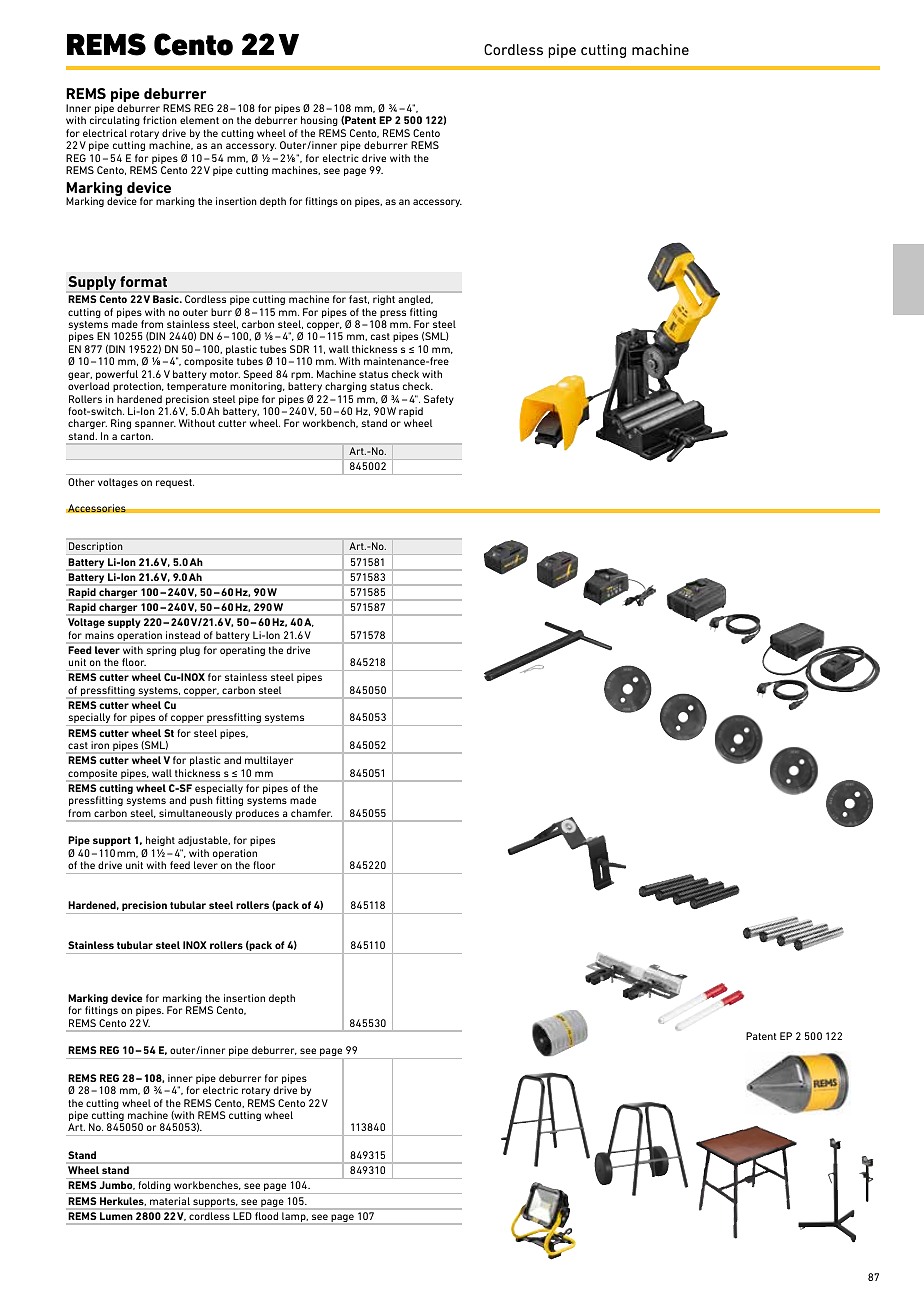 This screenshot has width=924, height=1308. I want to click on housing, so click(319, 121).
